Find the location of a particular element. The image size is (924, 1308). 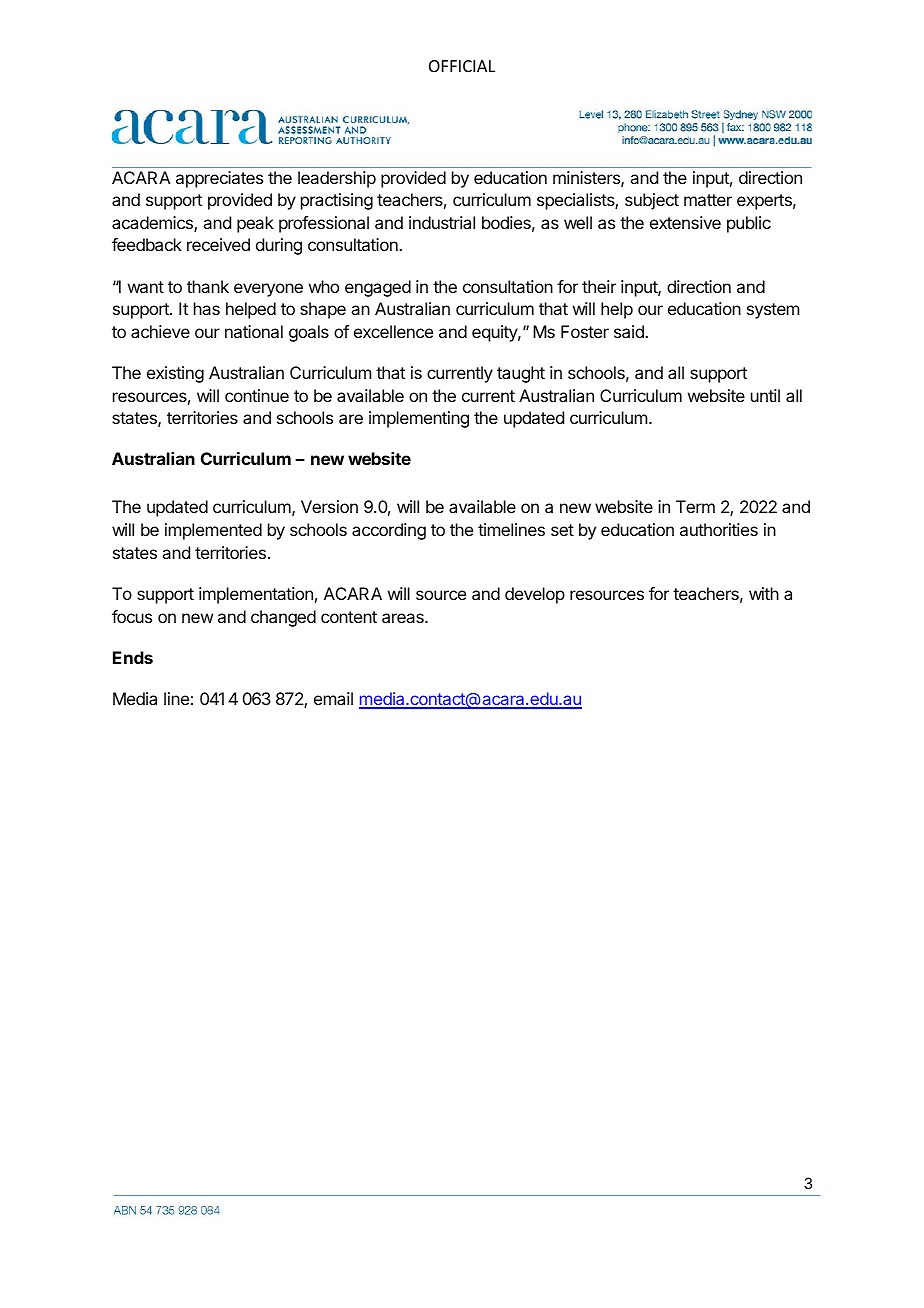

Term is located at coordinates (695, 506).
